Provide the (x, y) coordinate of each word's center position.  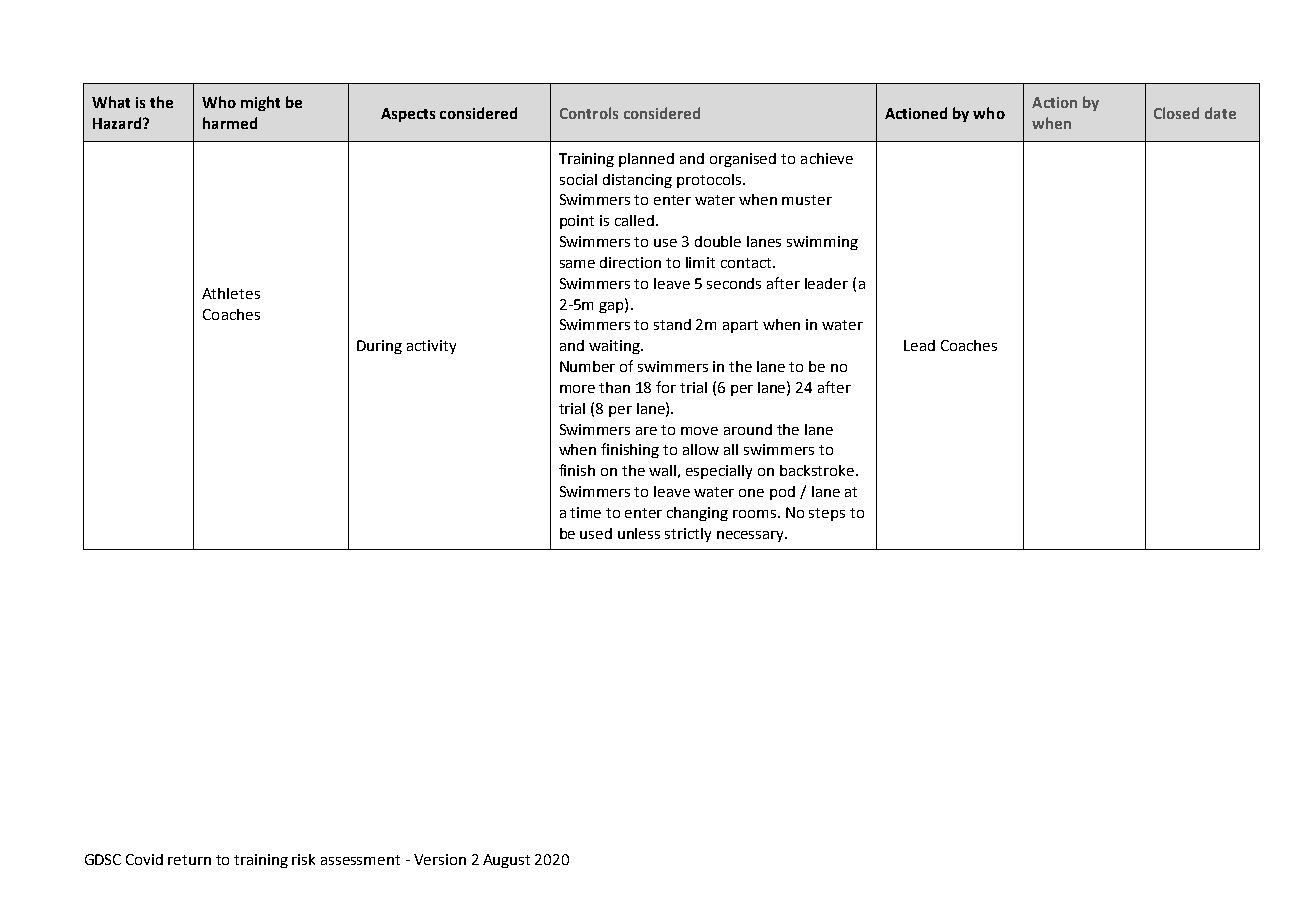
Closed (1176, 113)
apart (740, 326)
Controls (589, 113)
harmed (230, 123)
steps (827, 514)
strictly (688, 535)
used (596, 533)
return (189, 860)
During (379, 347)
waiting (615, 347)
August (506, 861)
